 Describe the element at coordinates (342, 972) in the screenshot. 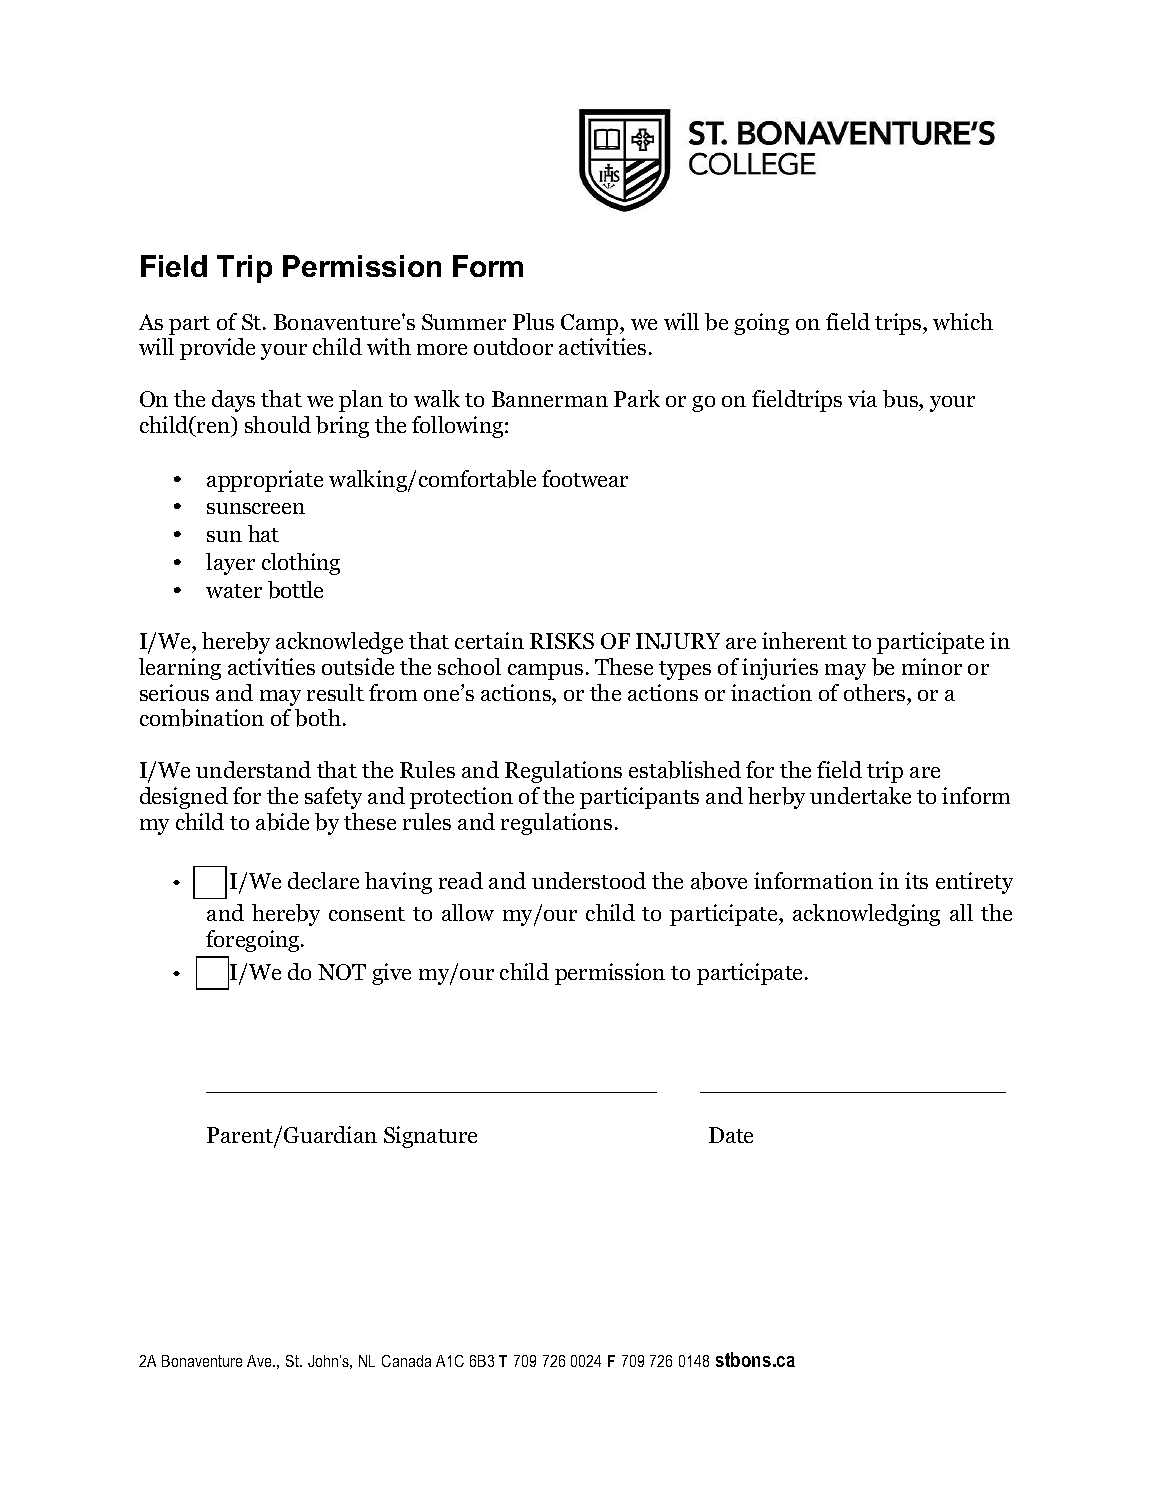

I see `NOT` at that location.
